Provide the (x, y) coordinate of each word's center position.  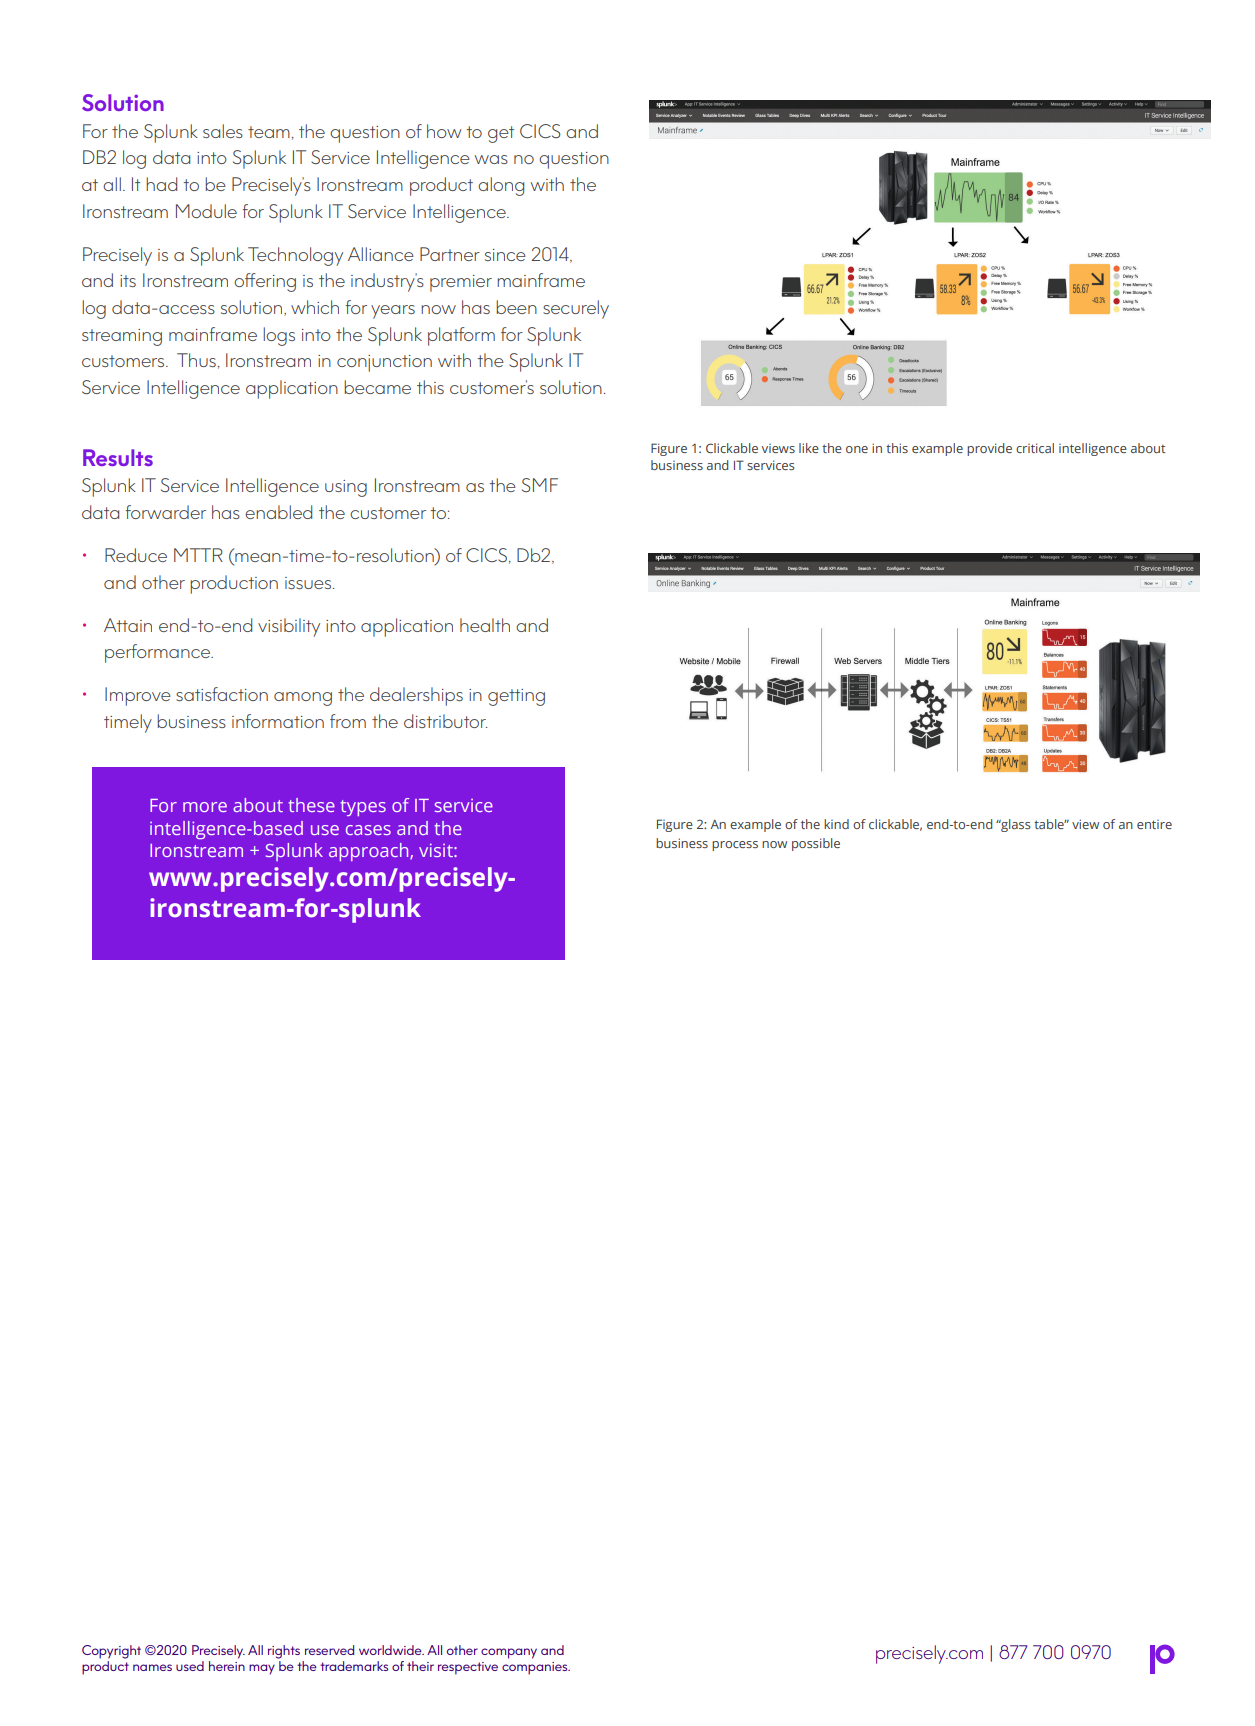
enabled (278, 512)
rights (284, 1652)
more (205, 807)
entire (1154, 824)
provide (989, 449)
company (509, 1653)
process (735, 846)
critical (1035, 448)
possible (816, 844)
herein (227, 1666)
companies (536, 1668)
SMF (540, 485)
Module (206, 211)
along (501, 186)
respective (468, 1668)
